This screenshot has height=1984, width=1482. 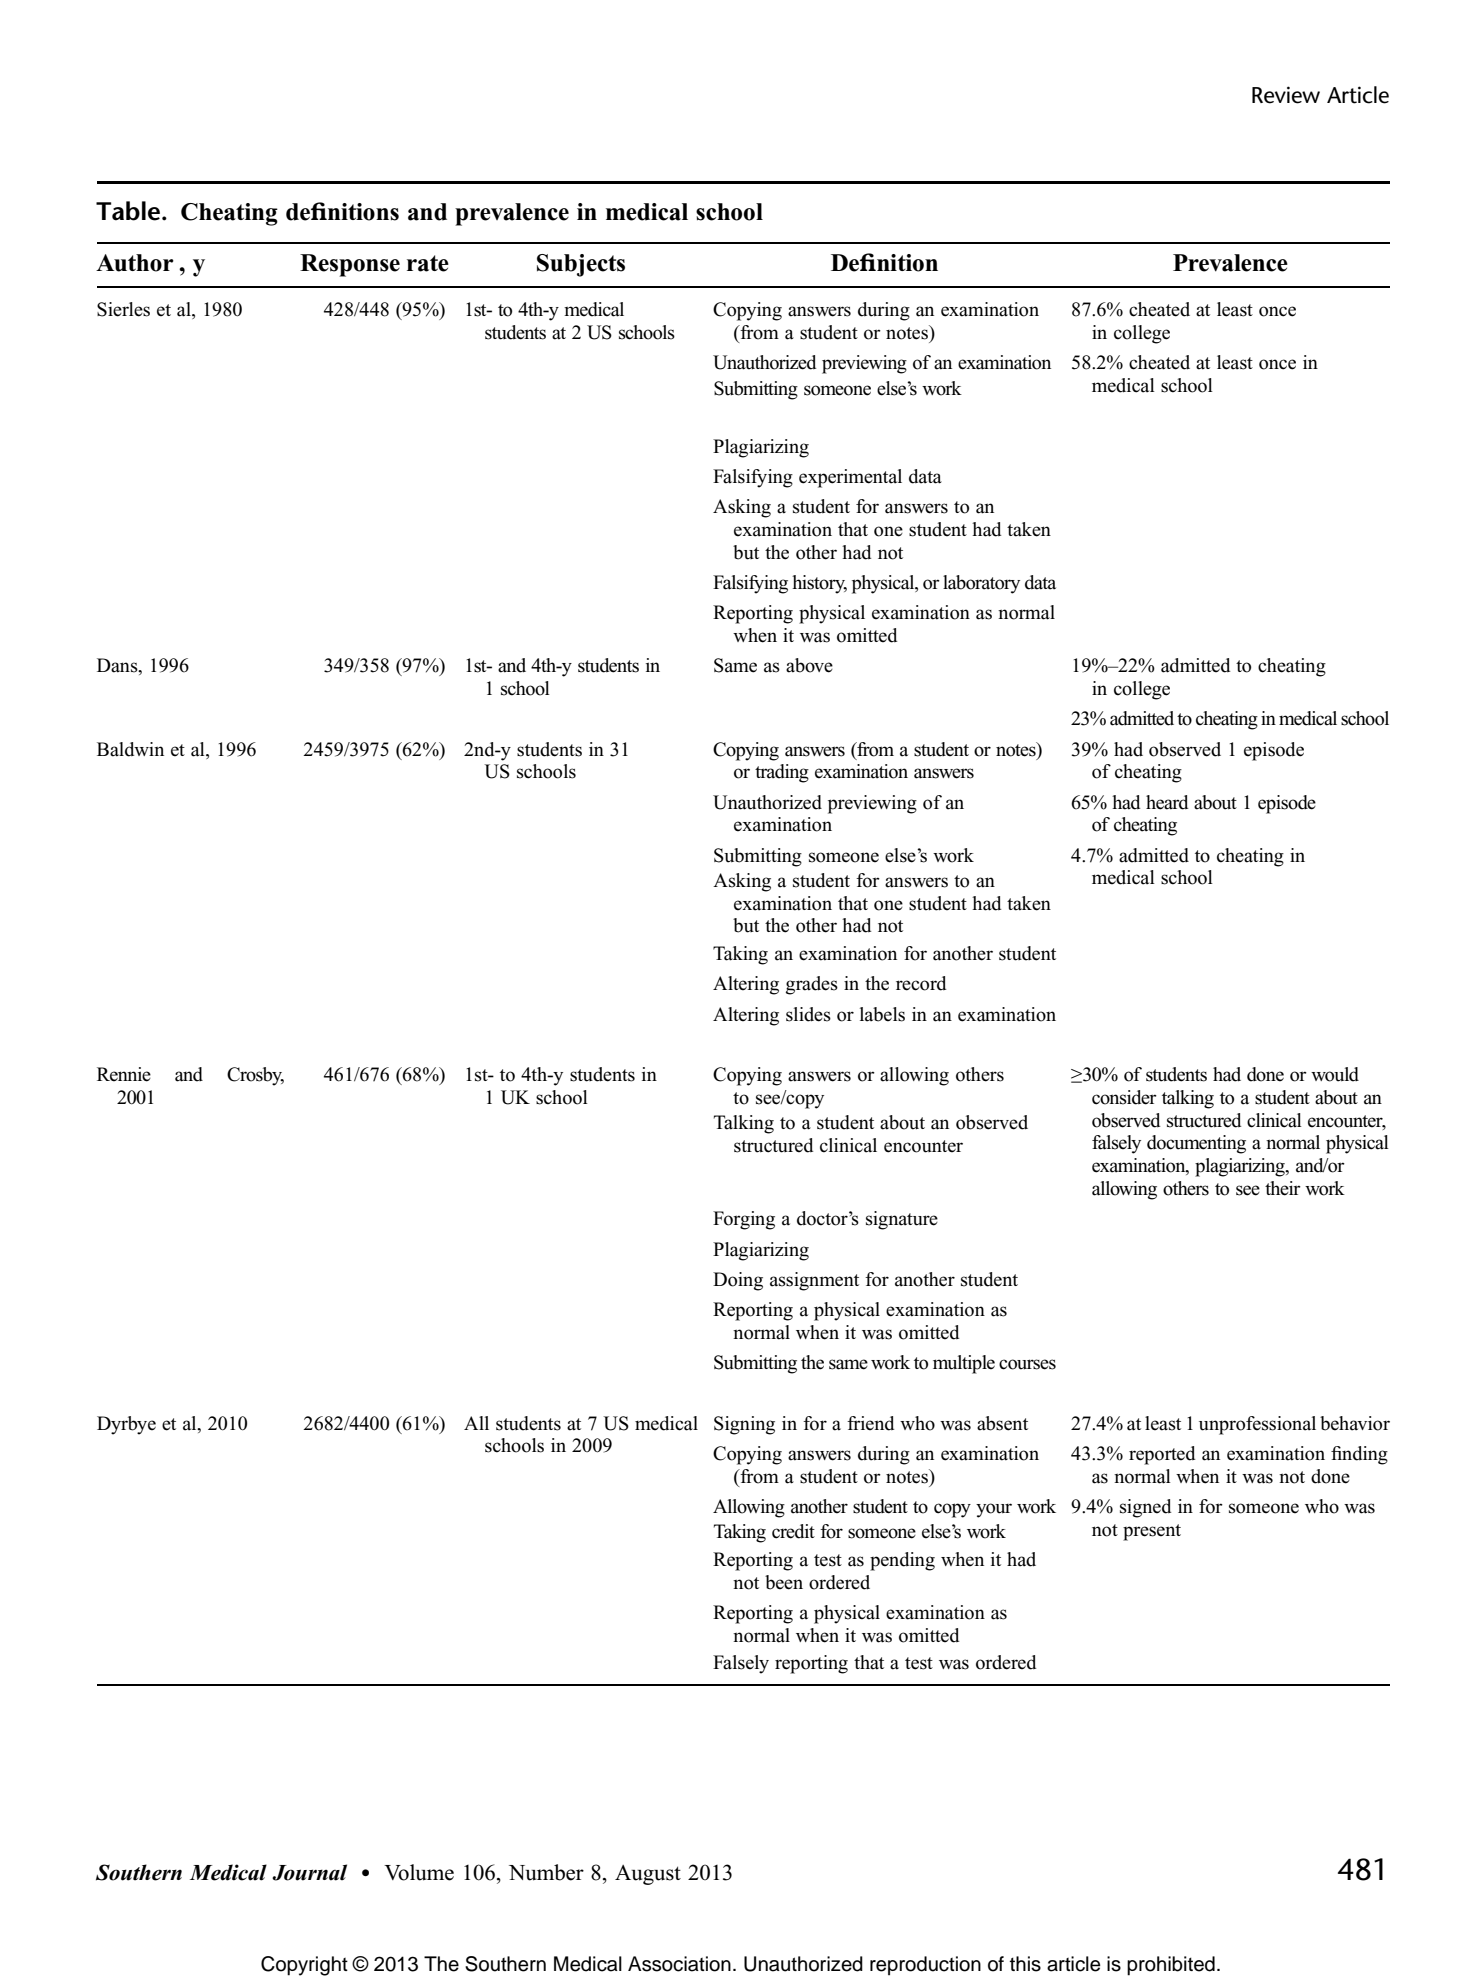 What do you see at coordinates (679, 1964) in the screenshot?
I see `Association` at bounding box center [679, 1964].
